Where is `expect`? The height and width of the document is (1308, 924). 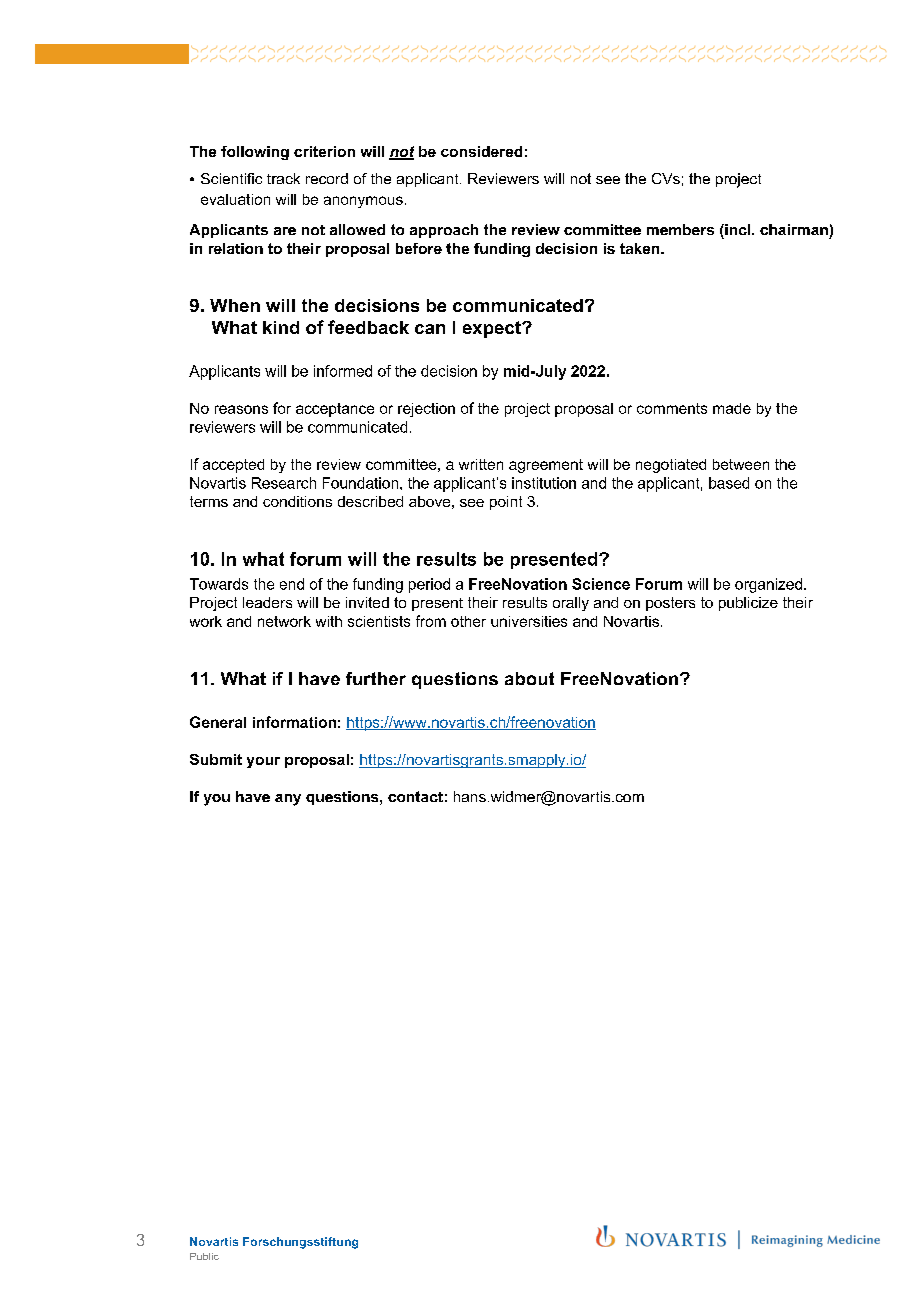
expect is located at coordinates (493, 329).
